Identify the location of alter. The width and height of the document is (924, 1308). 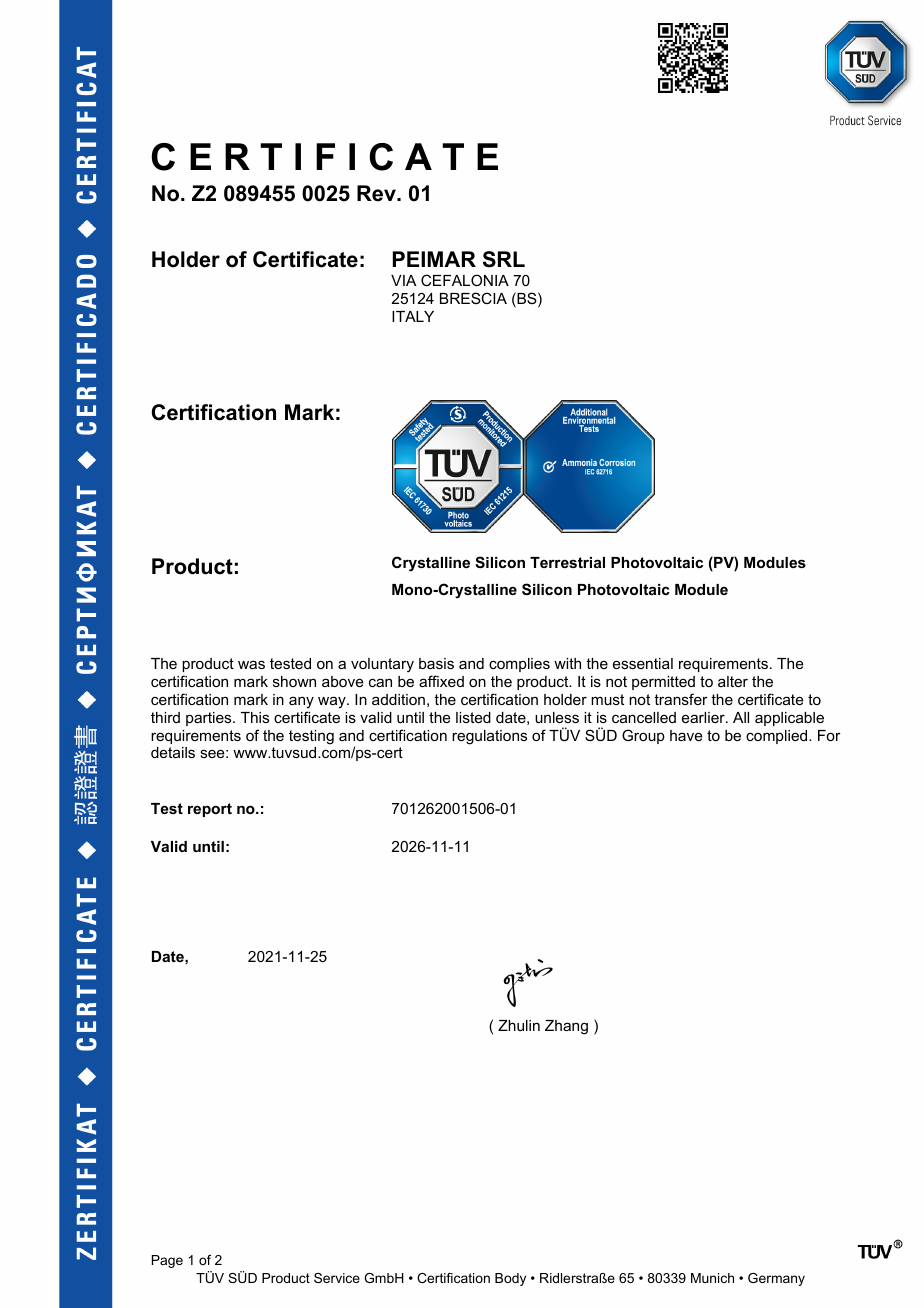
(733, 681).
